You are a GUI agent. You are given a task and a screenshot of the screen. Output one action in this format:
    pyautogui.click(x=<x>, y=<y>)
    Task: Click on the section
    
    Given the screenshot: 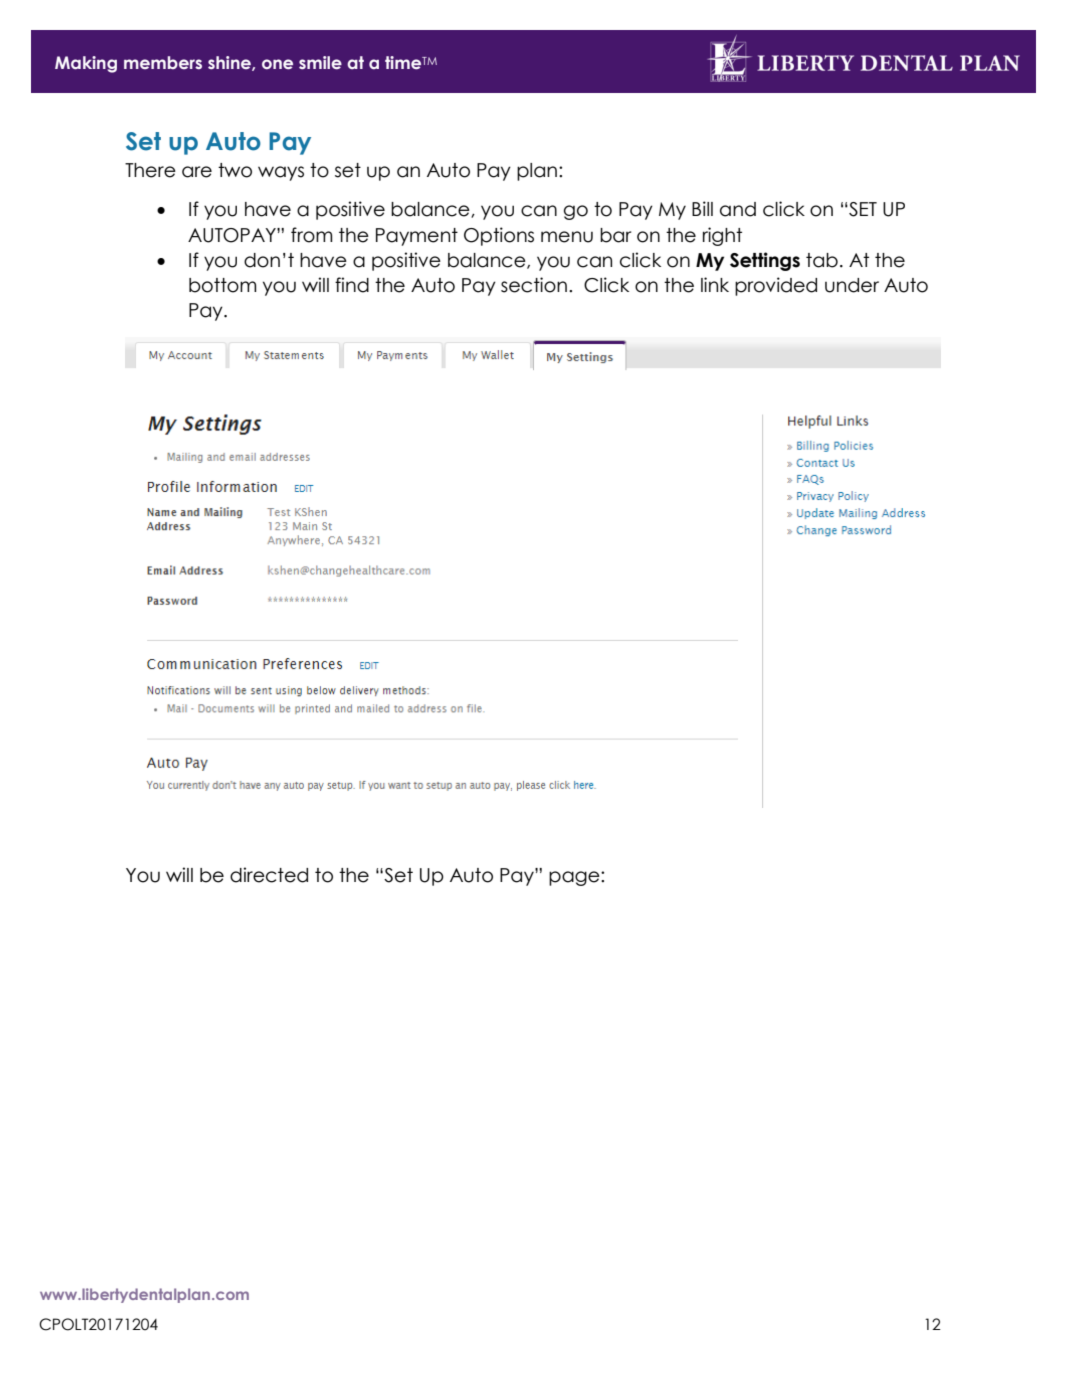 What is the action you would take?
    pyautogui.click(x=534, y=285)
